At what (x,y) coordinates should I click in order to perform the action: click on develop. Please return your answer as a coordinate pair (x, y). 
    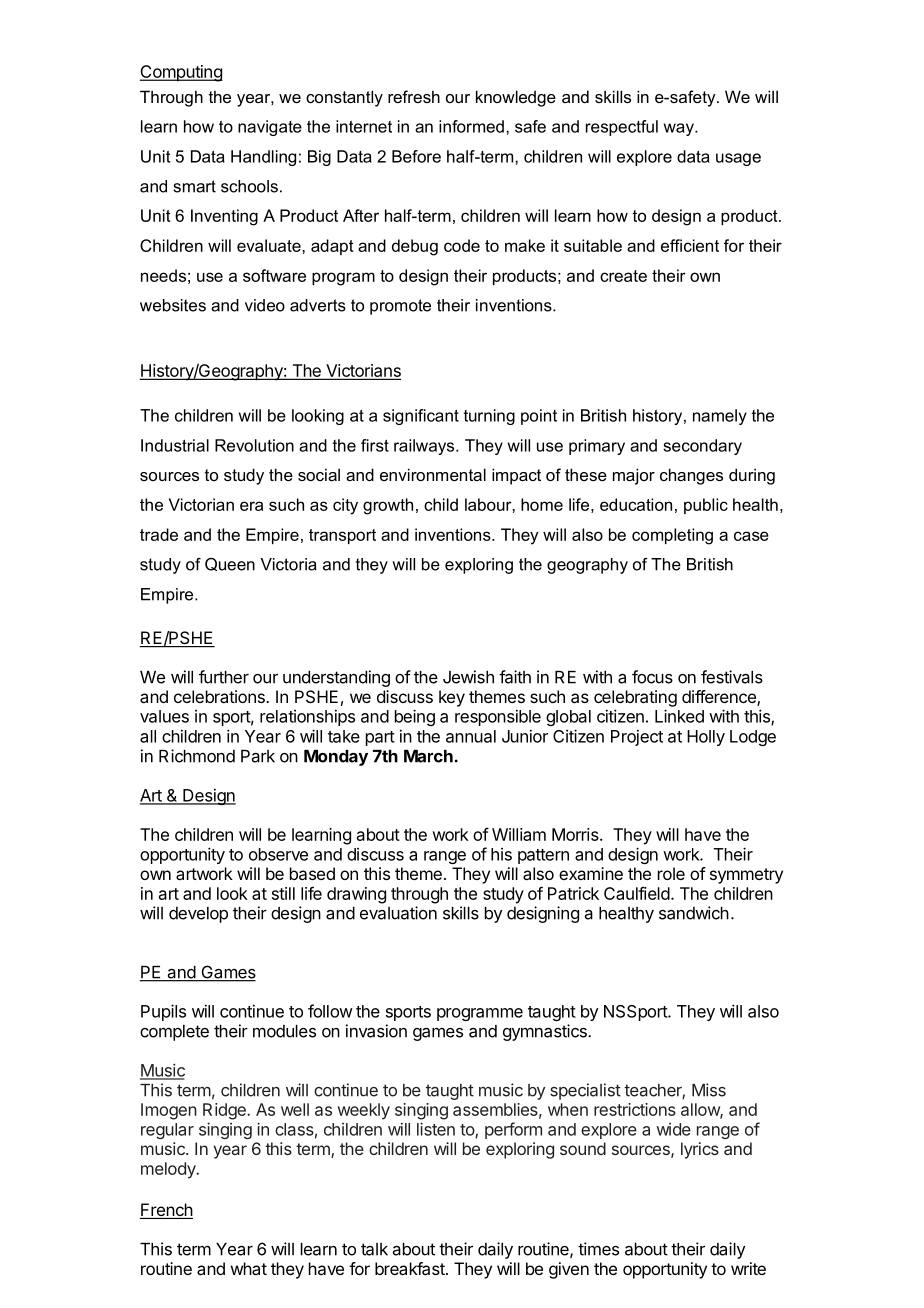
    Looking at the image, I should click on (198, 915).
